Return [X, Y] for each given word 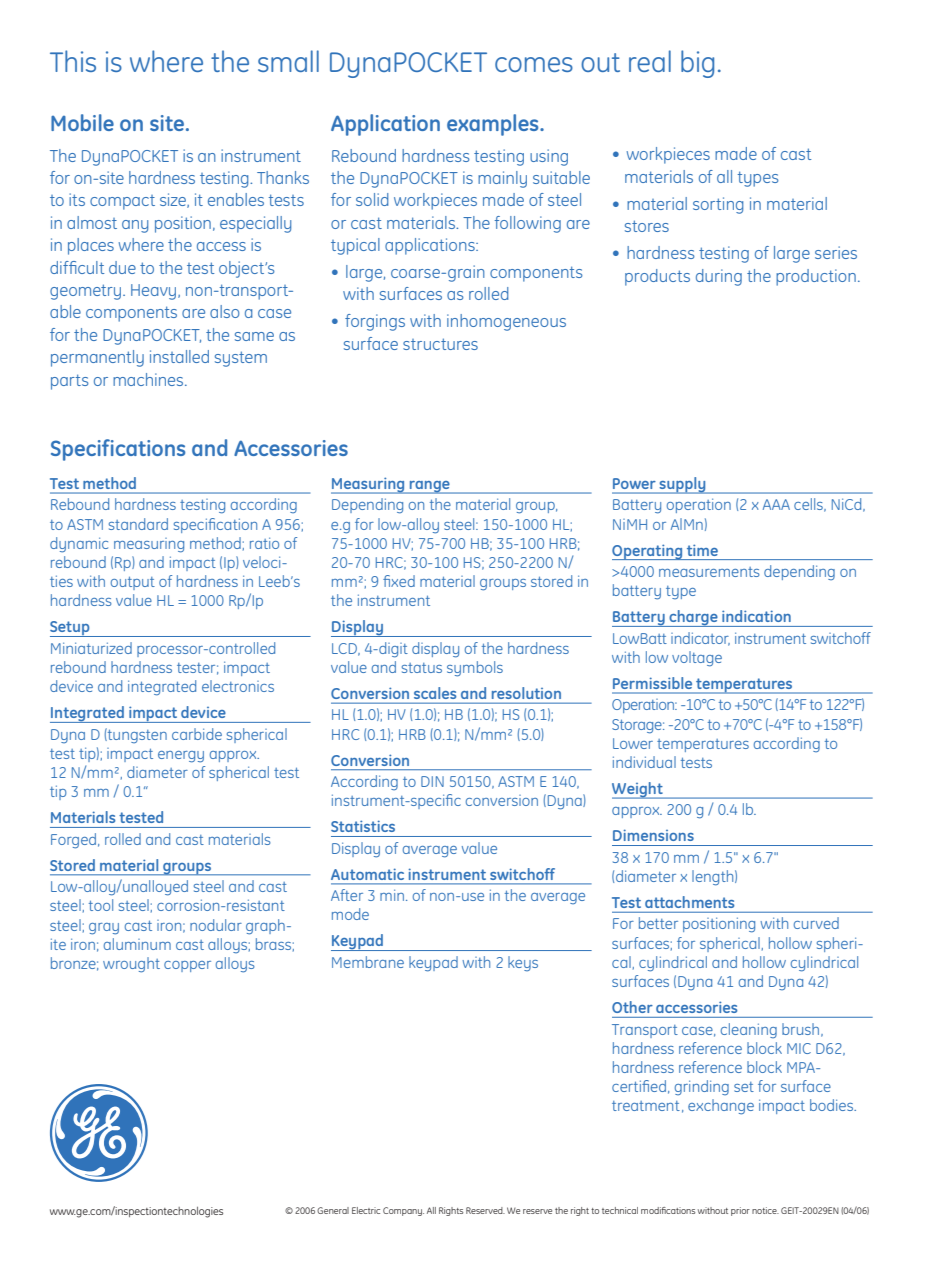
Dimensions [653, 835]
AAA [776, 504]
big [697, 64]
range [429, 487]
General [333, 1210]
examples [494, 125]
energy [181, 757]
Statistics [363, 826]
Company [403, 1211]
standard [138, 524]
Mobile [82, 122]
